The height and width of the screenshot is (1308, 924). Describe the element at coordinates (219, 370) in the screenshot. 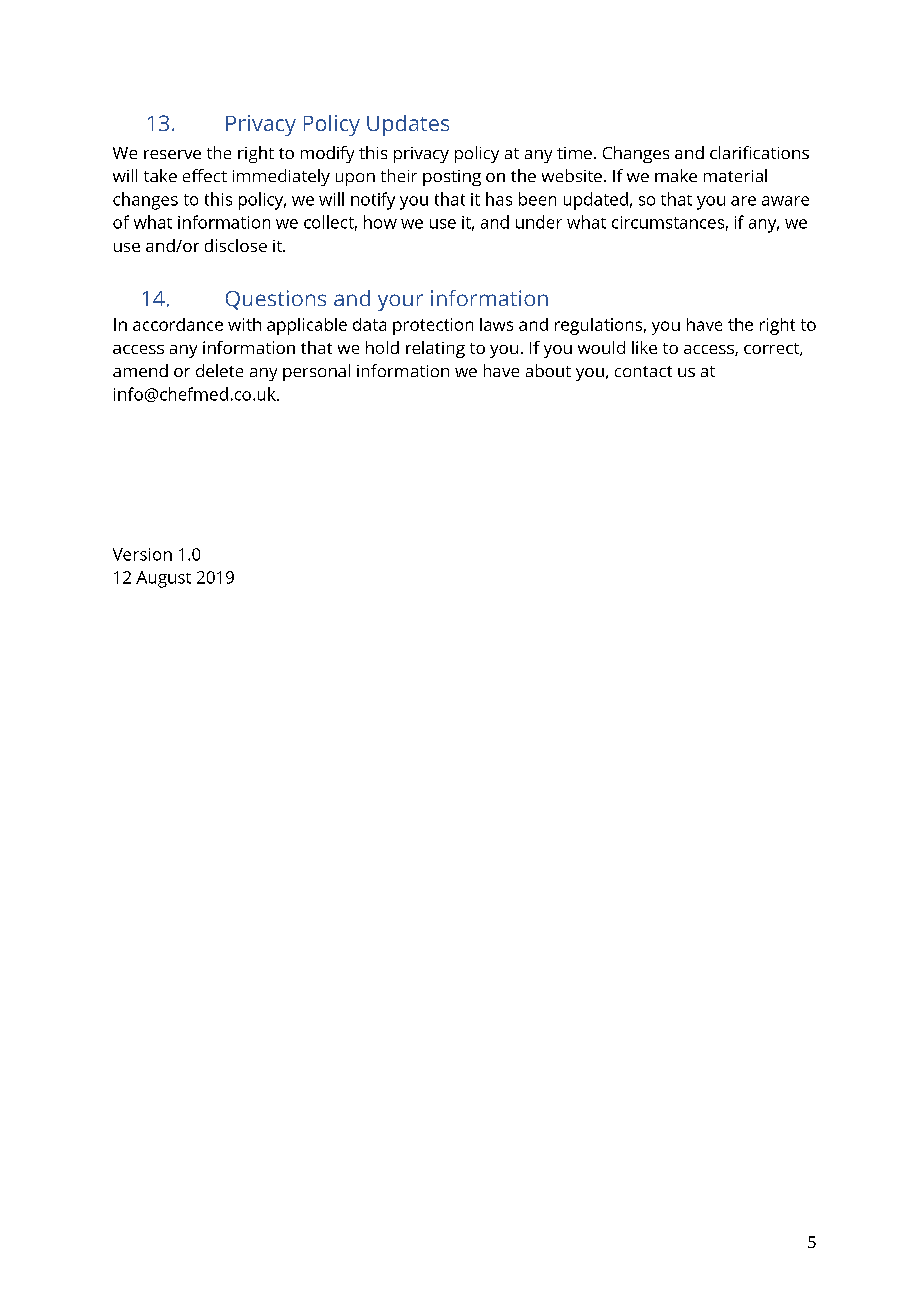

I see `delete` at that location.
